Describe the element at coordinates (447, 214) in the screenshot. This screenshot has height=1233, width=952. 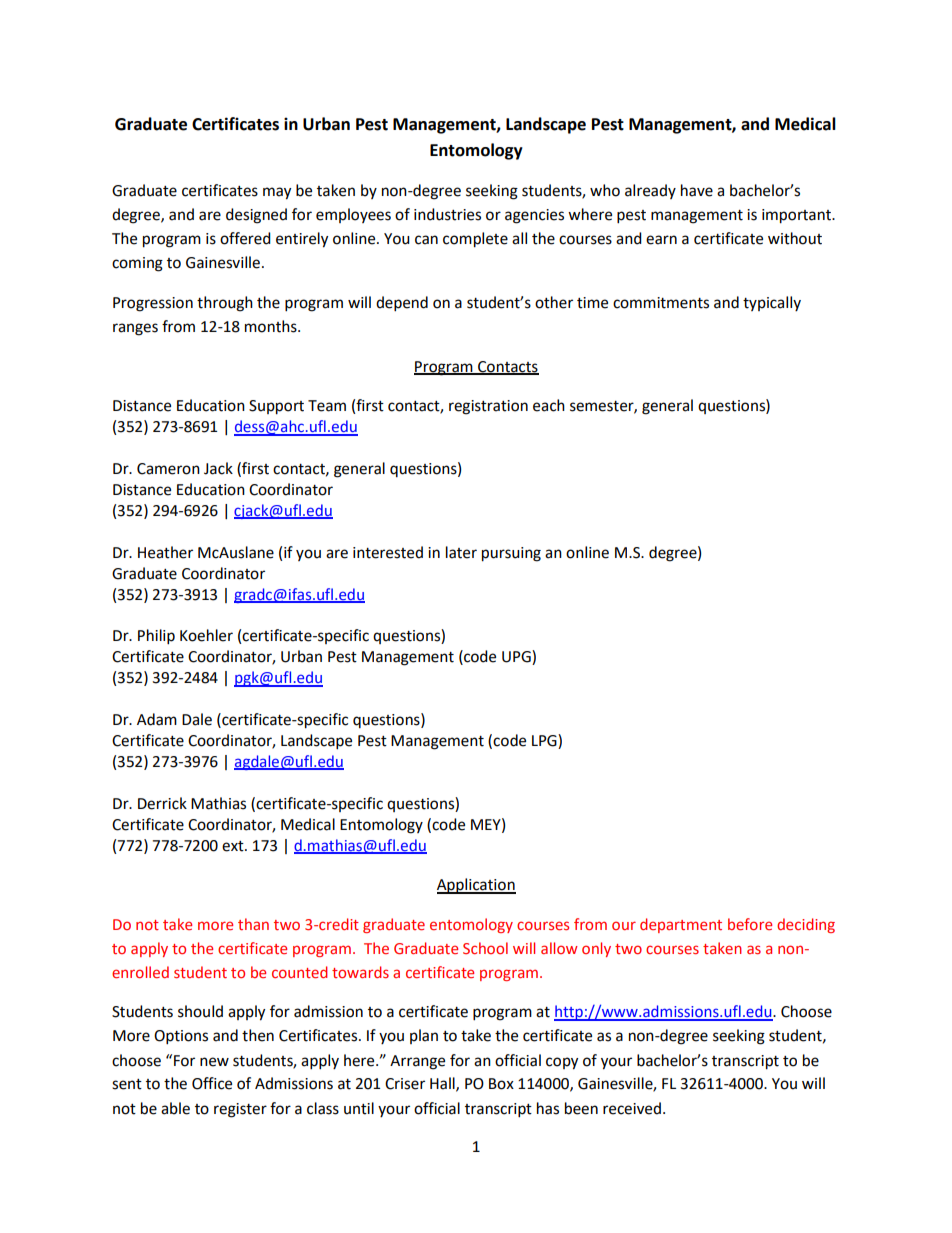
I see `industries` at that location.
